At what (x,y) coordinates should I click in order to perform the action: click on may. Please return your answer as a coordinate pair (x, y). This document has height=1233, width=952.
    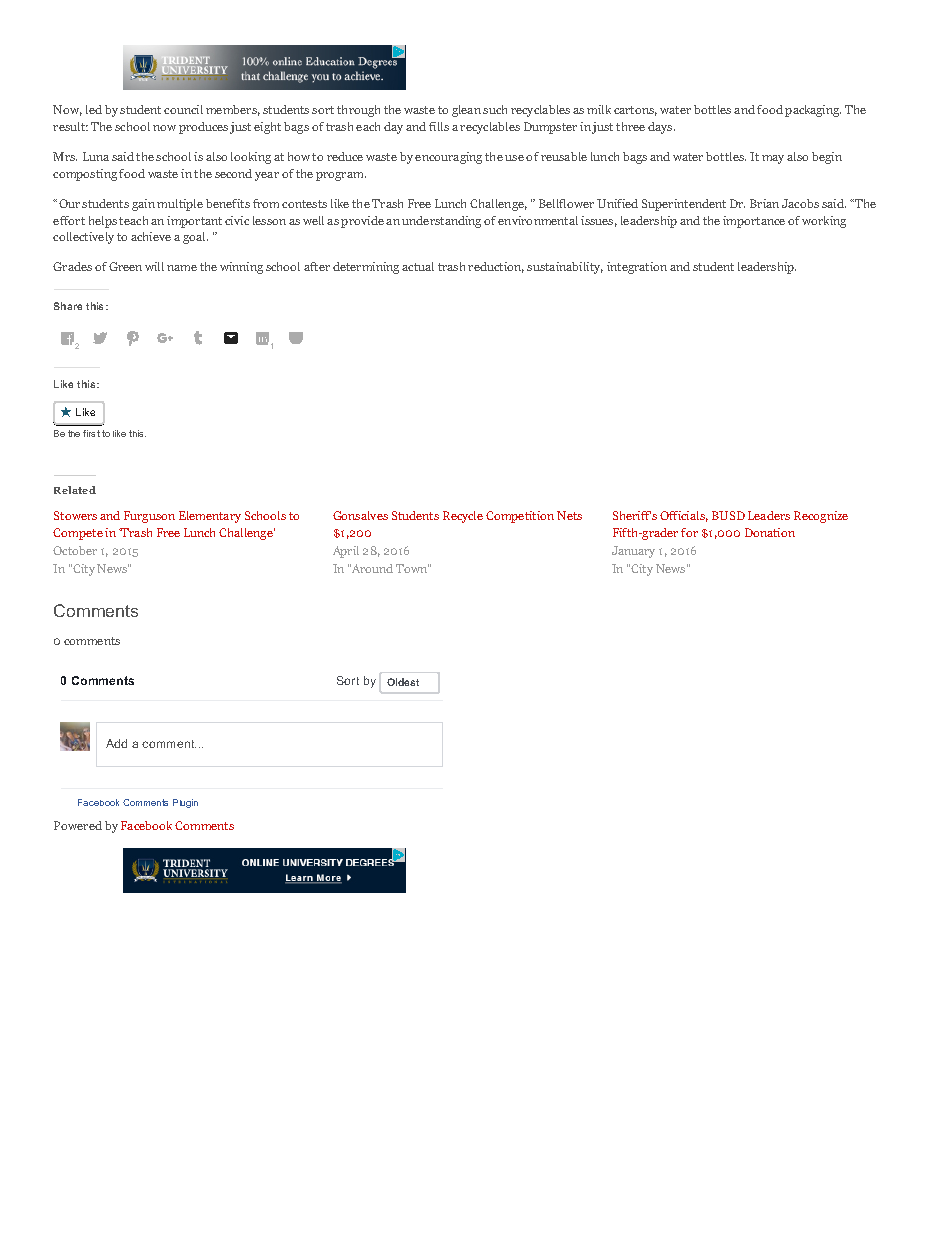
    Looking at the image, I should click on (773, 159).
